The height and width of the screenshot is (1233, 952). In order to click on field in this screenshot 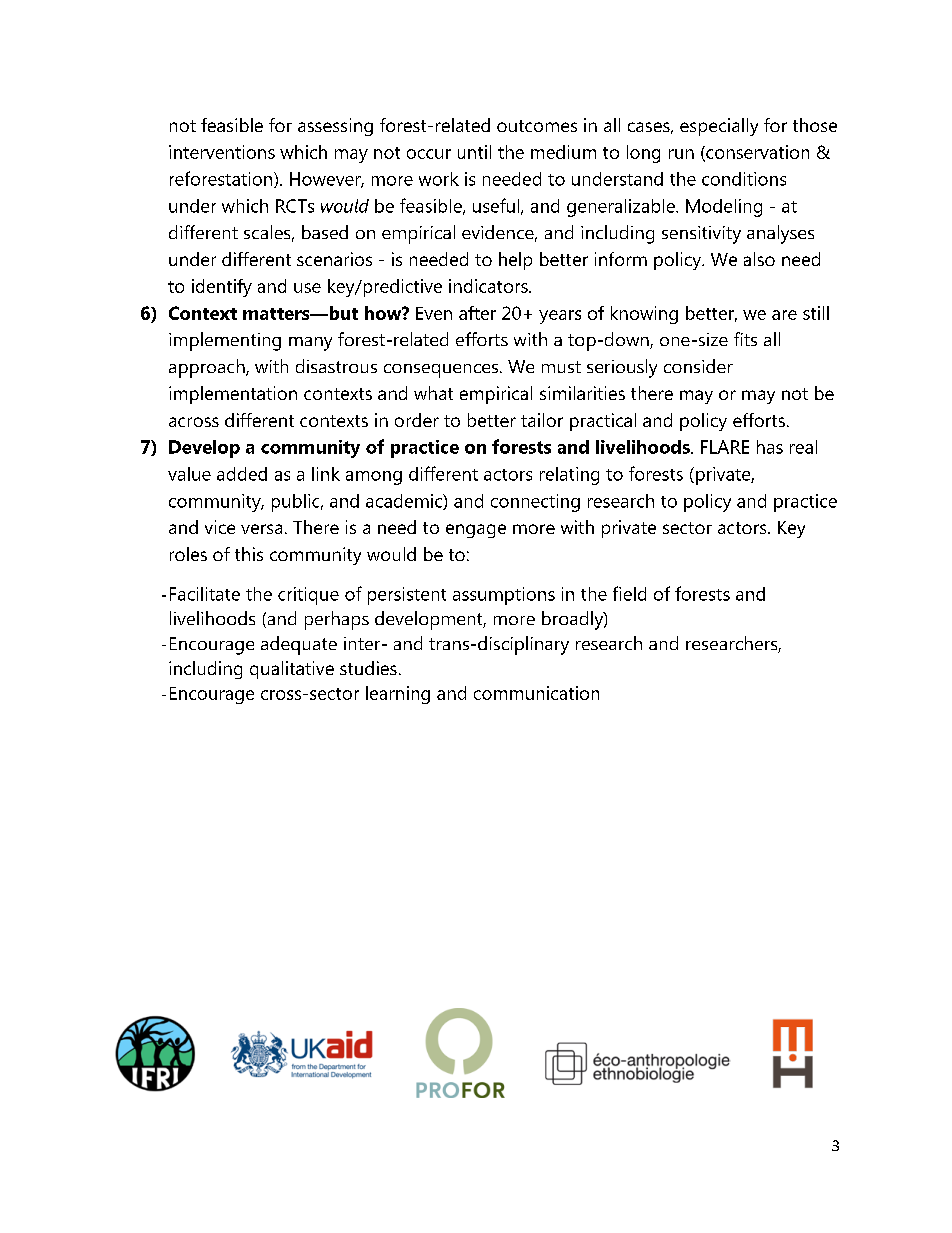, I will do `click(629, 593)`.
